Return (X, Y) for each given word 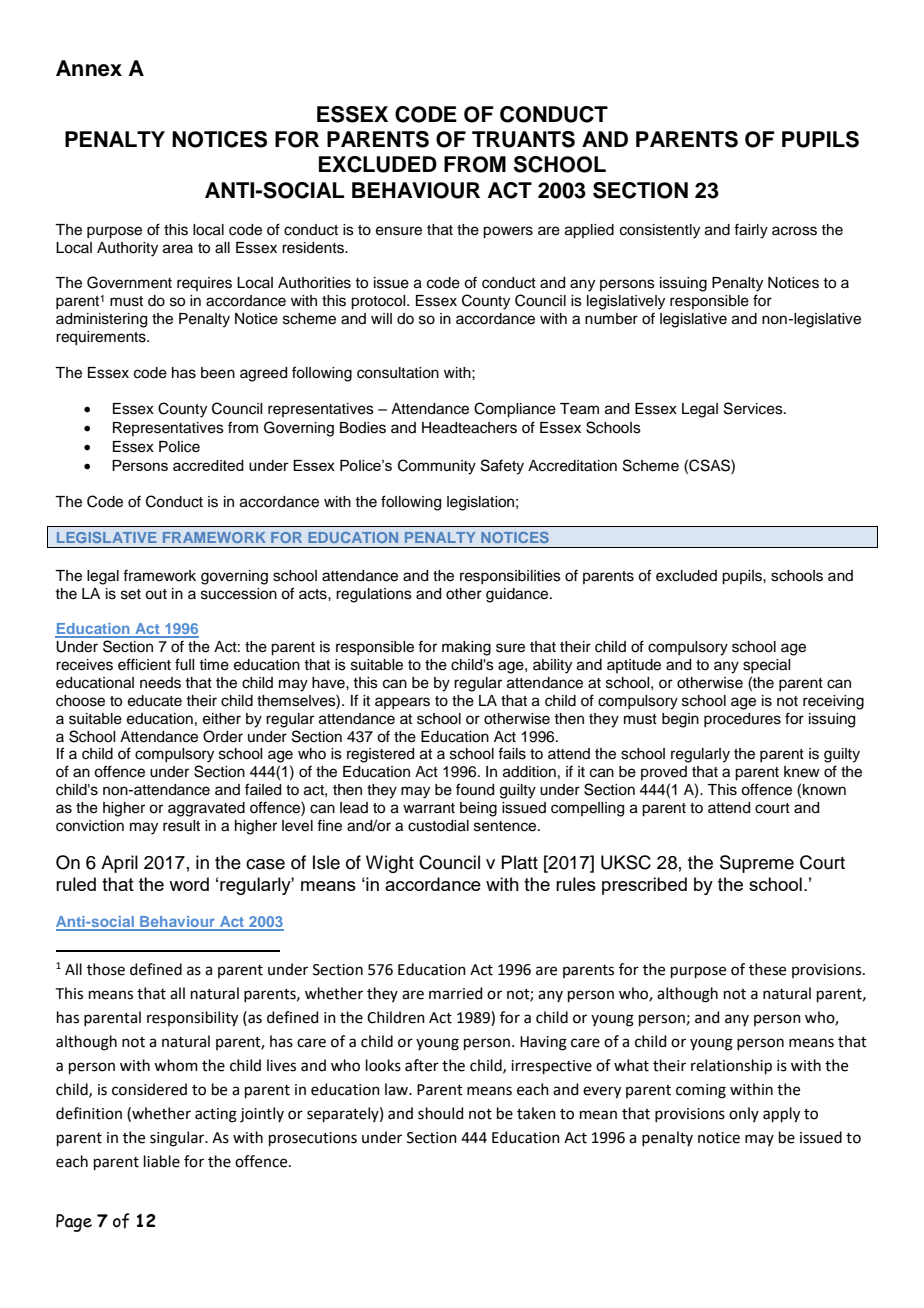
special (766, 666)
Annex (89, 68)
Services (754, 408)
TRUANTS (523, 139)
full (184, 664)
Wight (390, 864)
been (218, 373)
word (189, 884)
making (466, 648)
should (441, 1113)
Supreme (757, 864)
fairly (751, 231)
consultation (398, 373)
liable (162, 1161)
